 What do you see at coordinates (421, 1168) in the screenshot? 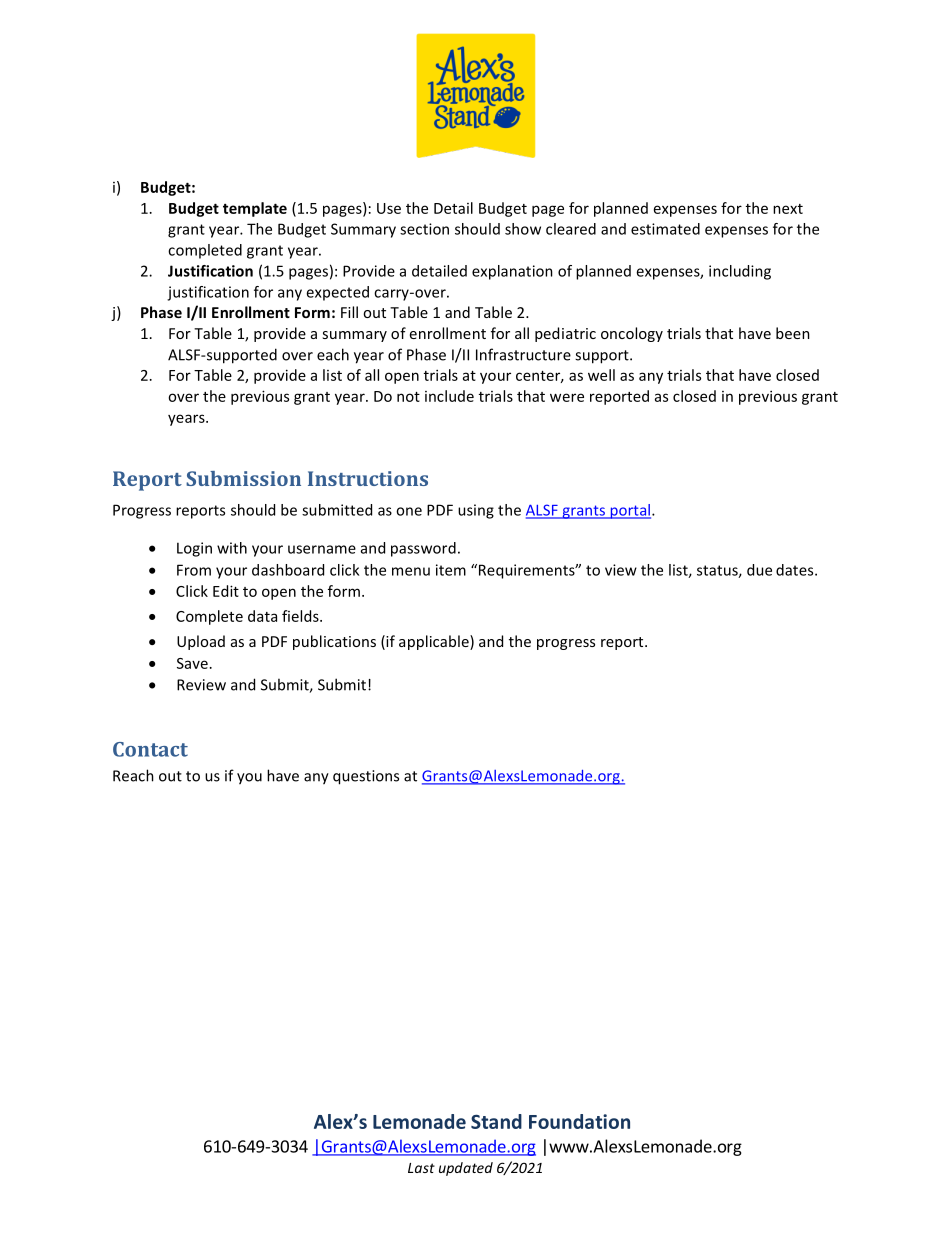
I see `Last` at bounding box center [421, 1168].
